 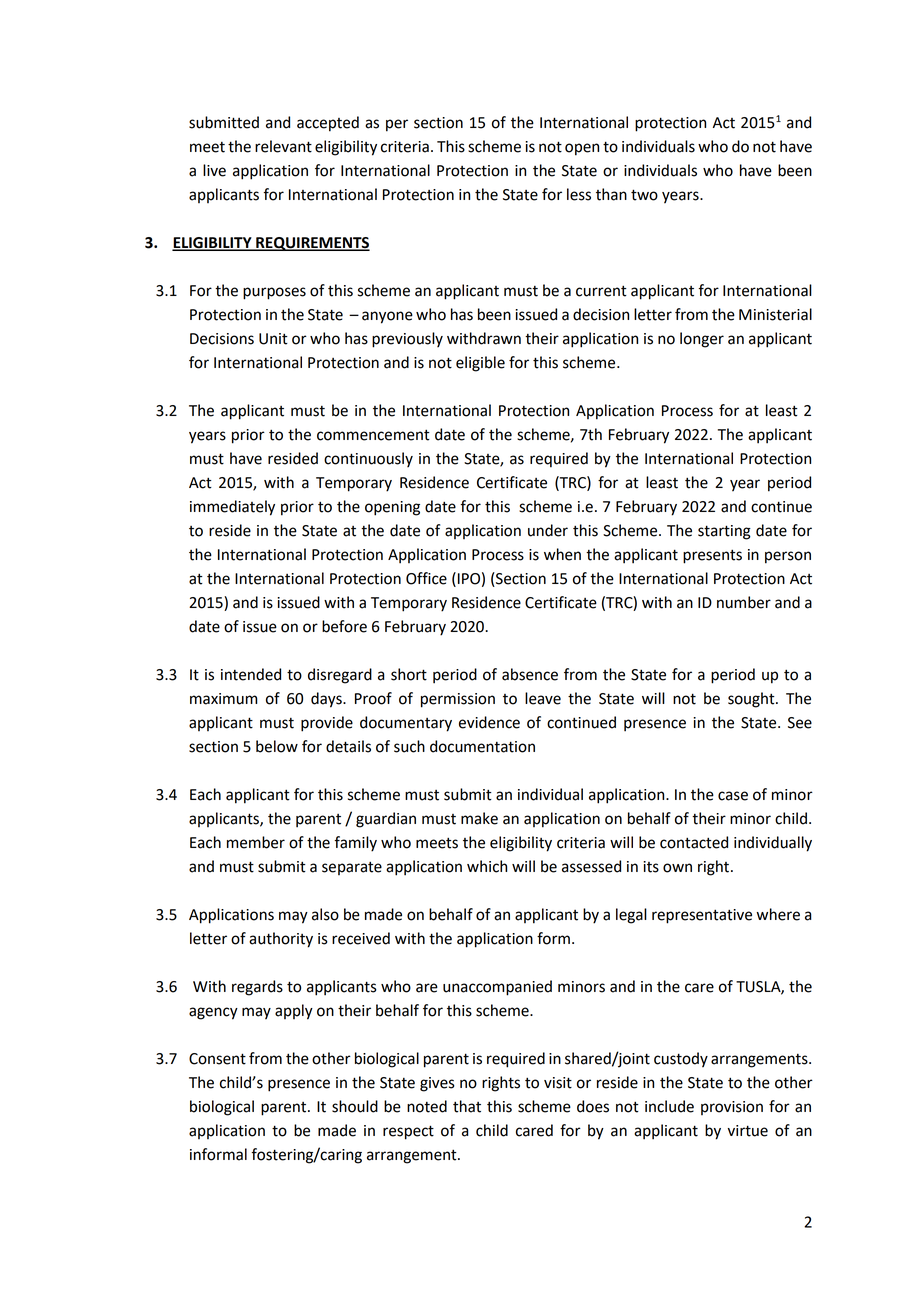 I want to click on absence, so click(x=530, y=674).
